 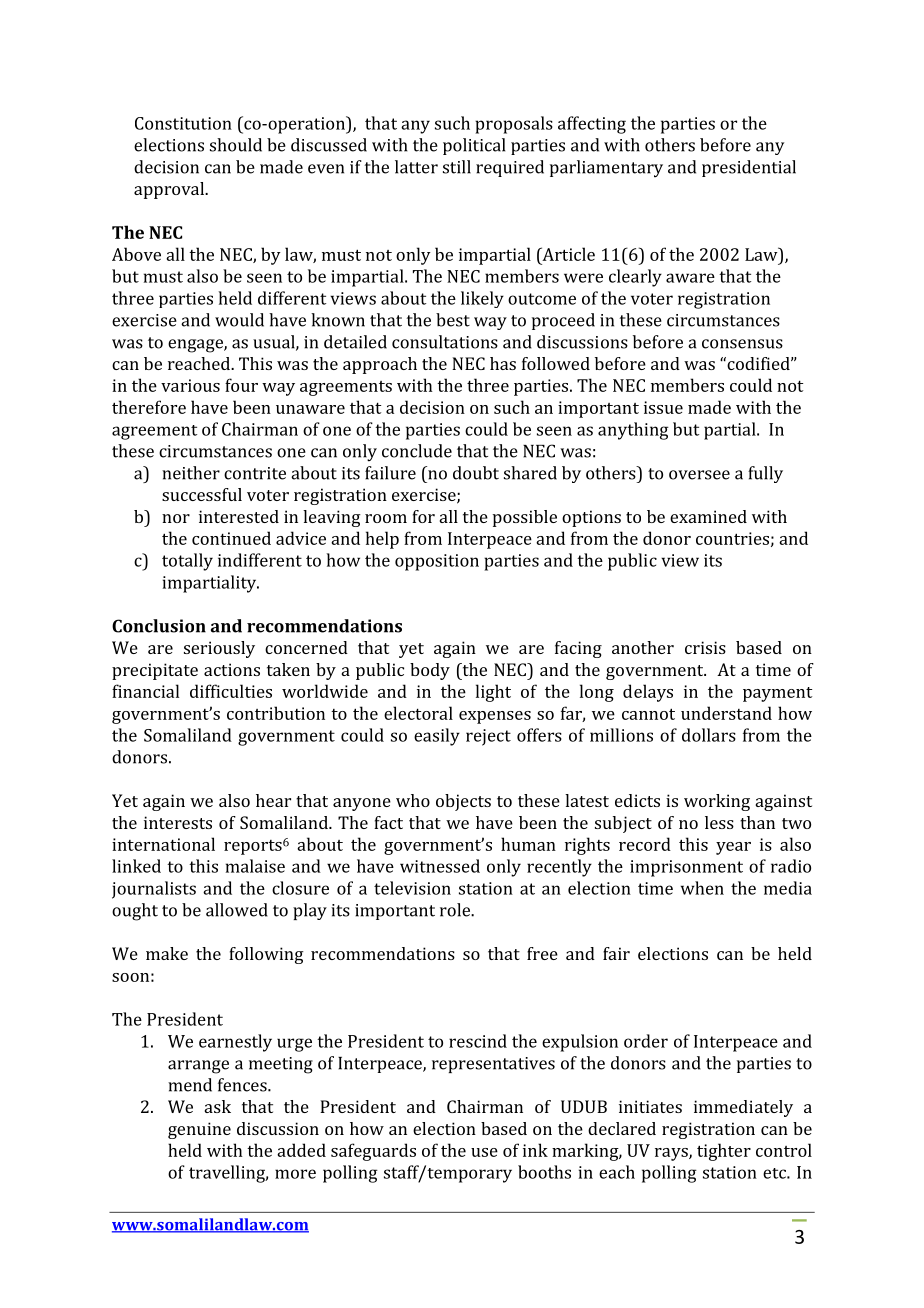 What do you see at coordinates (430, 671) in the image?
I see `body` at bounding box center [430, 671].
